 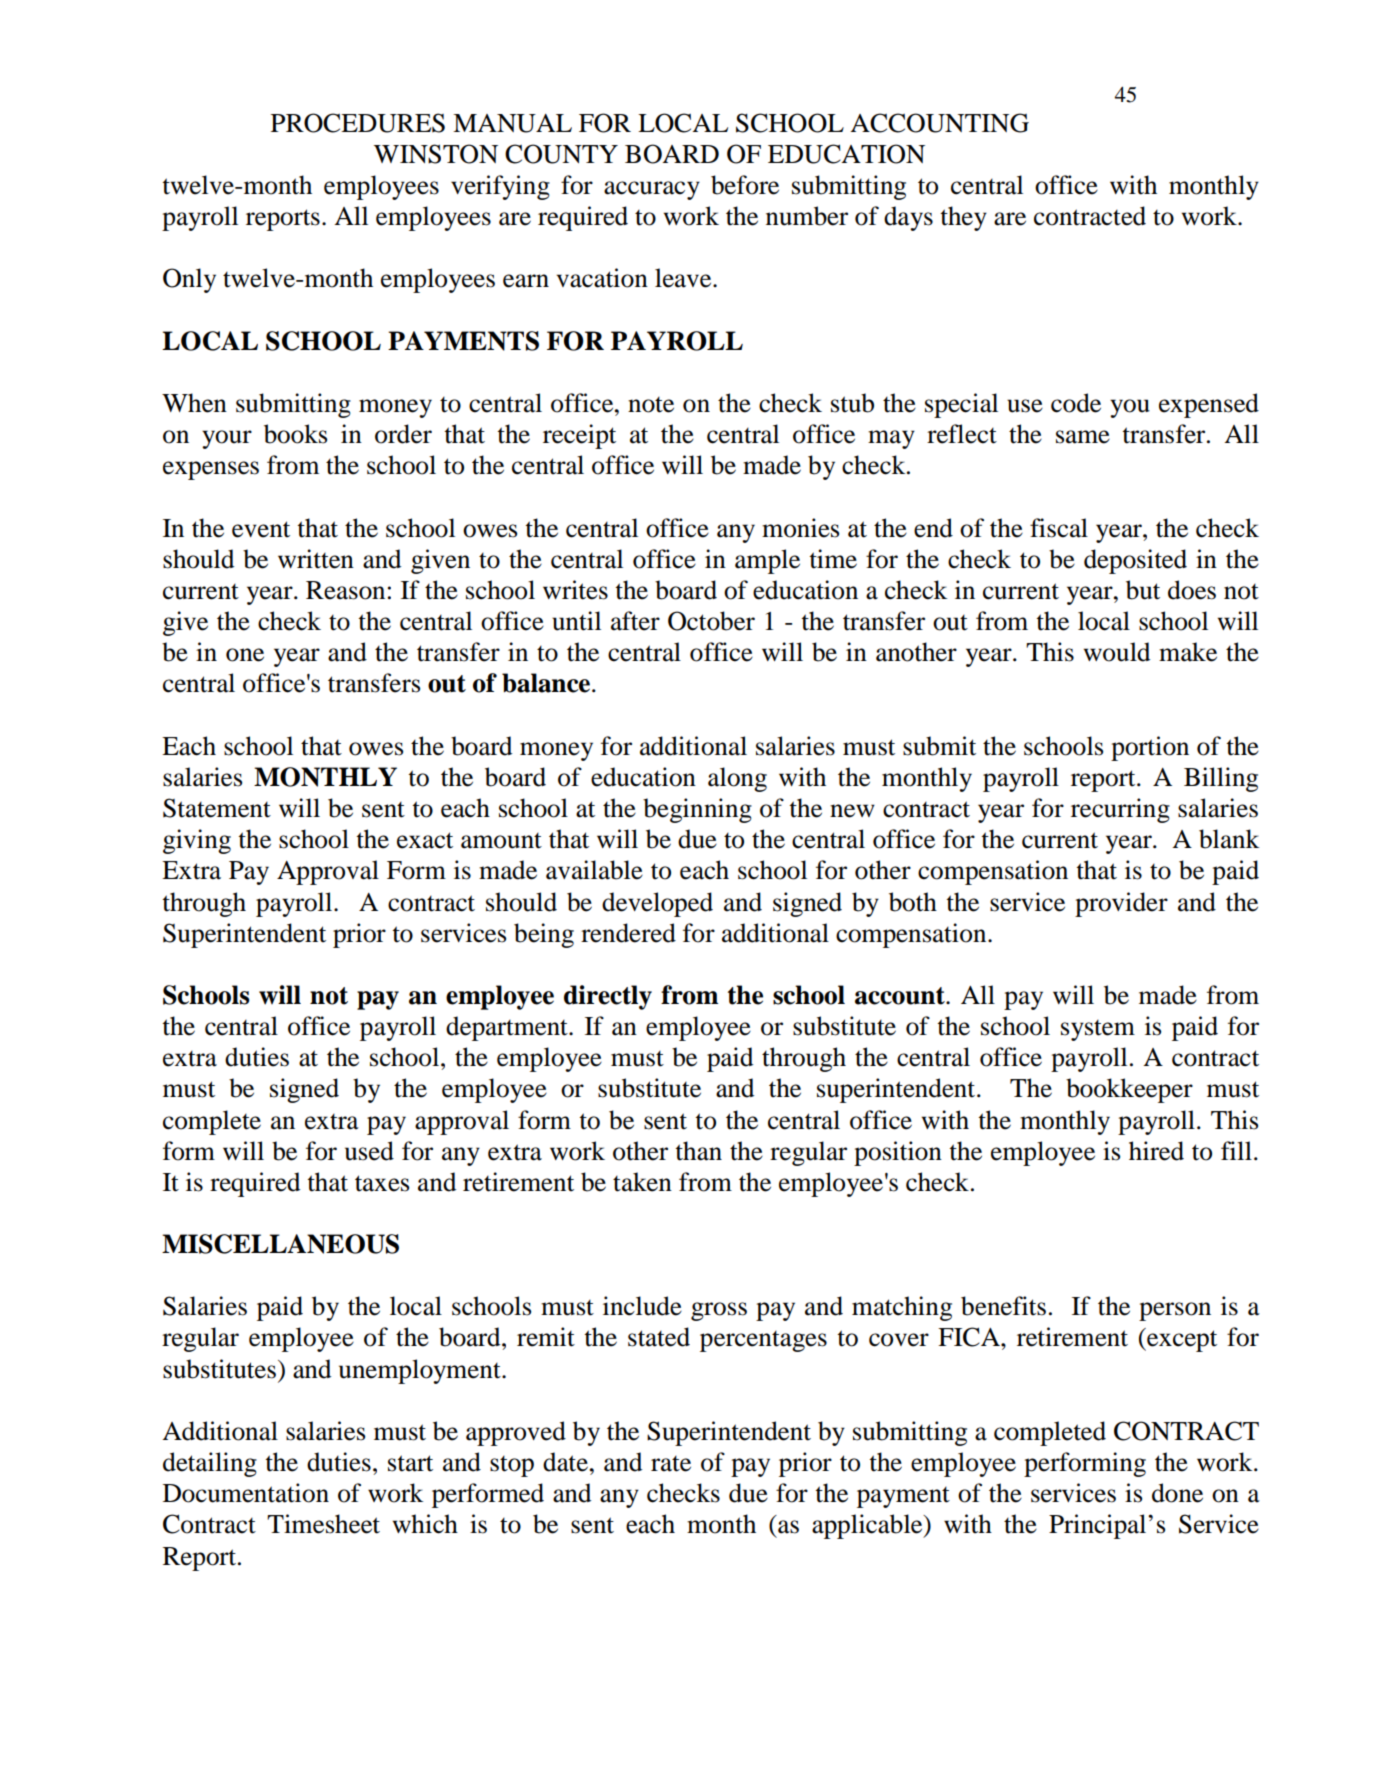 What do you see at coordinates (745, 185) in the image?
I see `before` at bounding box center [745, 185].
